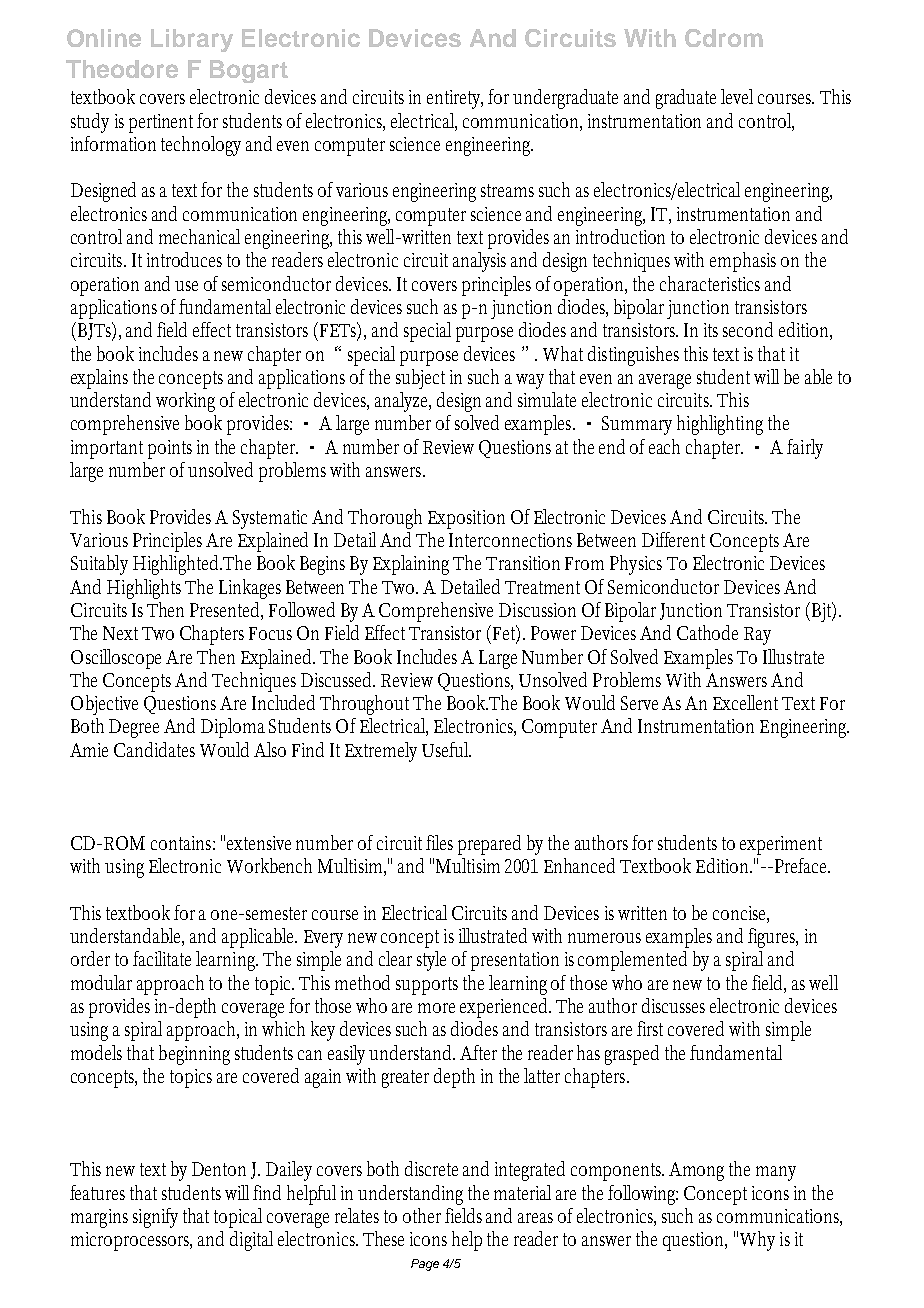  Describe the element at coordinates (696, 1171) in the document. I see `Among` at that location.
